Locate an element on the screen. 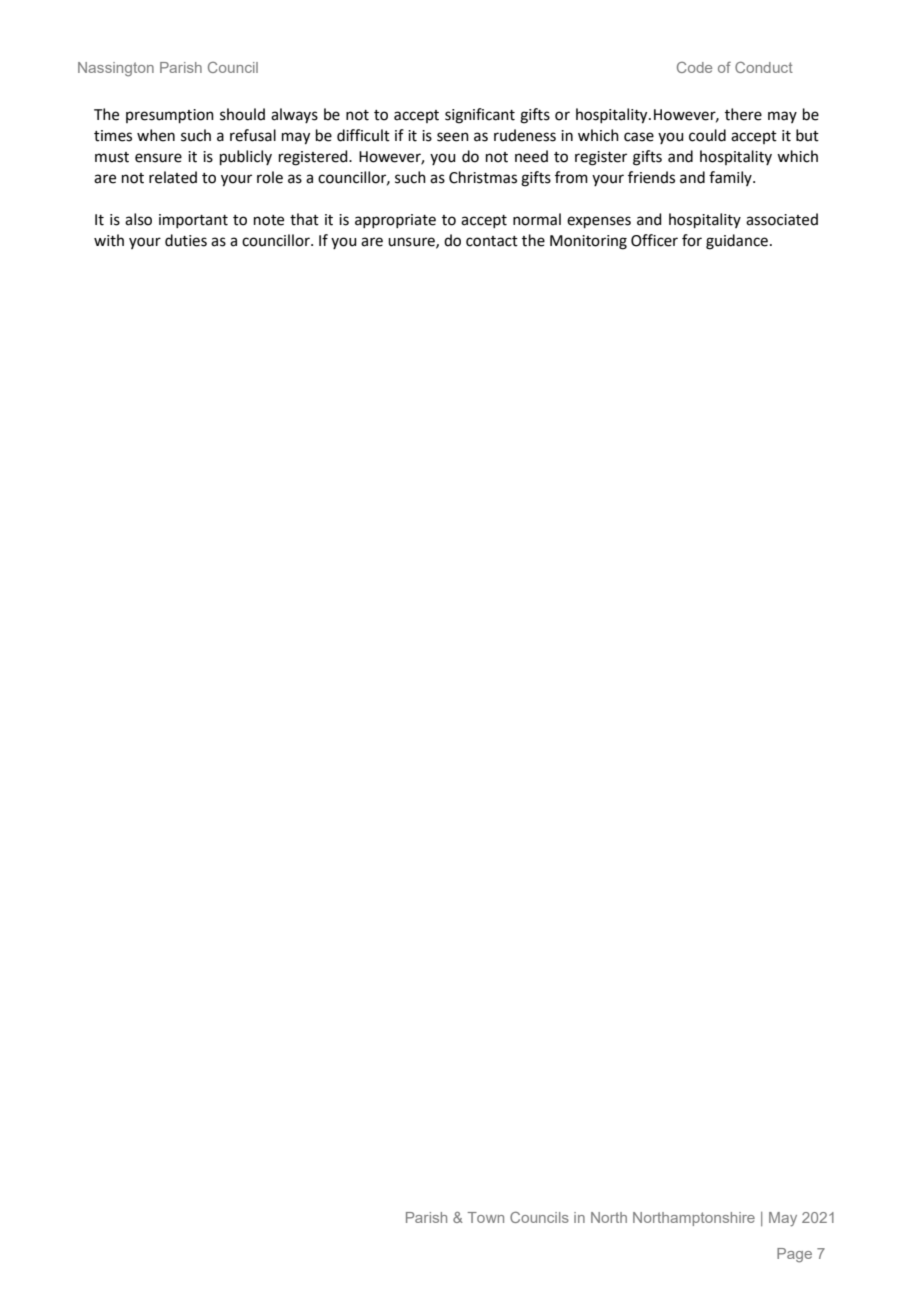 Image resolution: width=924 pixels, height=1309 pixels. there is located at coordinates (743, 114).
